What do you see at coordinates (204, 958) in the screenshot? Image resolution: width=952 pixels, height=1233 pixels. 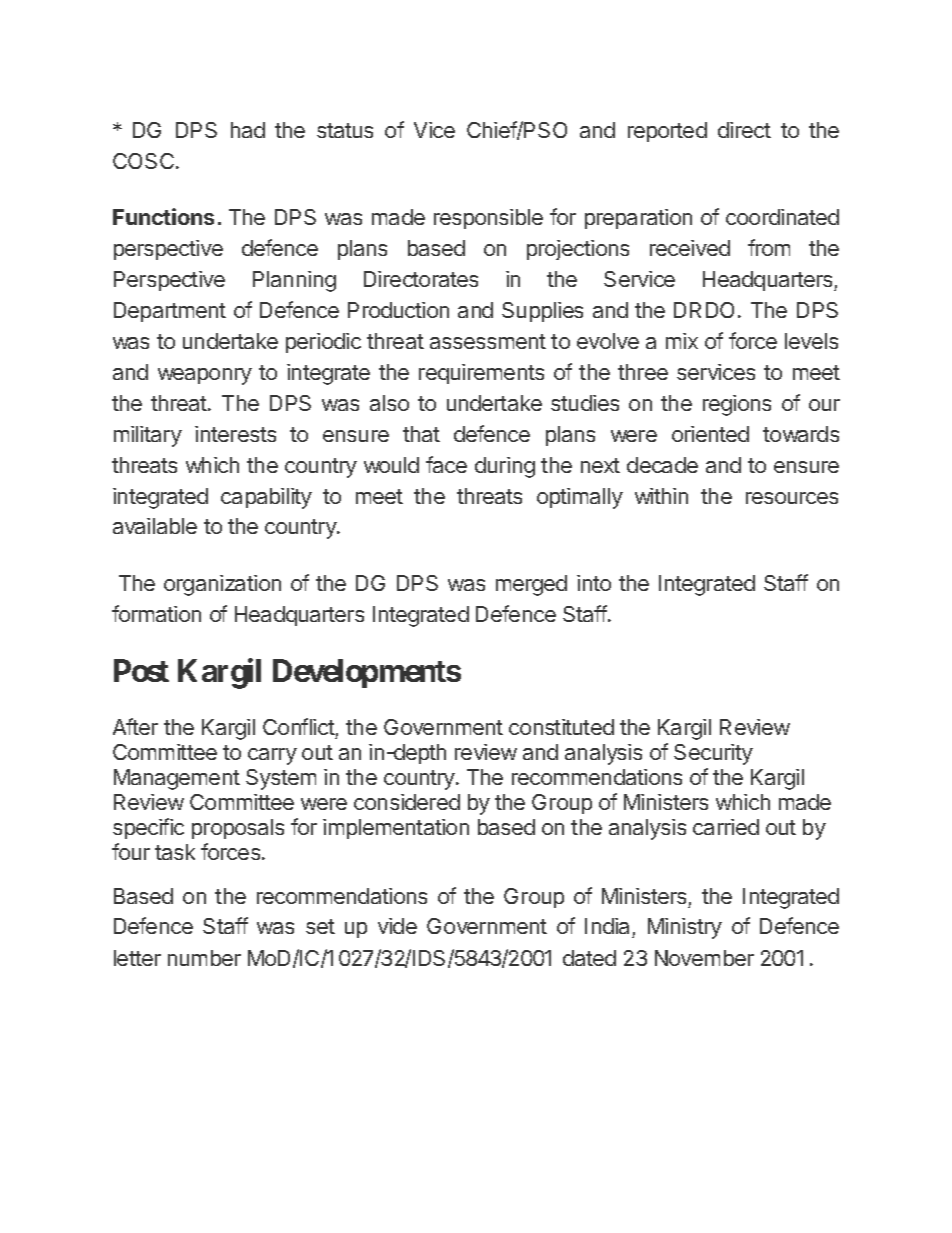 I see `number` at bounding box center [204, 958].
